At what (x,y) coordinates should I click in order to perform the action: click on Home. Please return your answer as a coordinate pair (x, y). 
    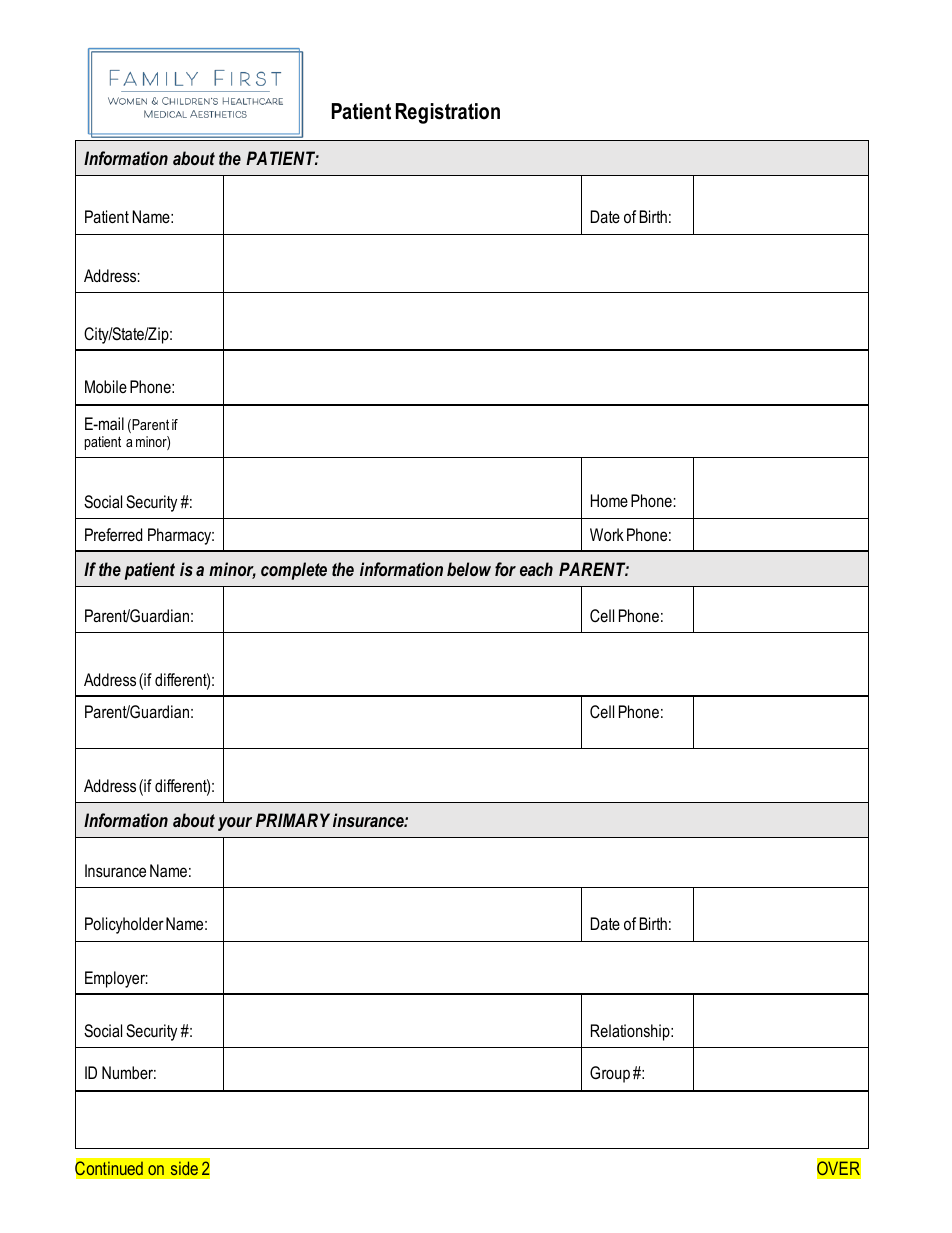
    Looking at the image, I should click on (609, 500).
